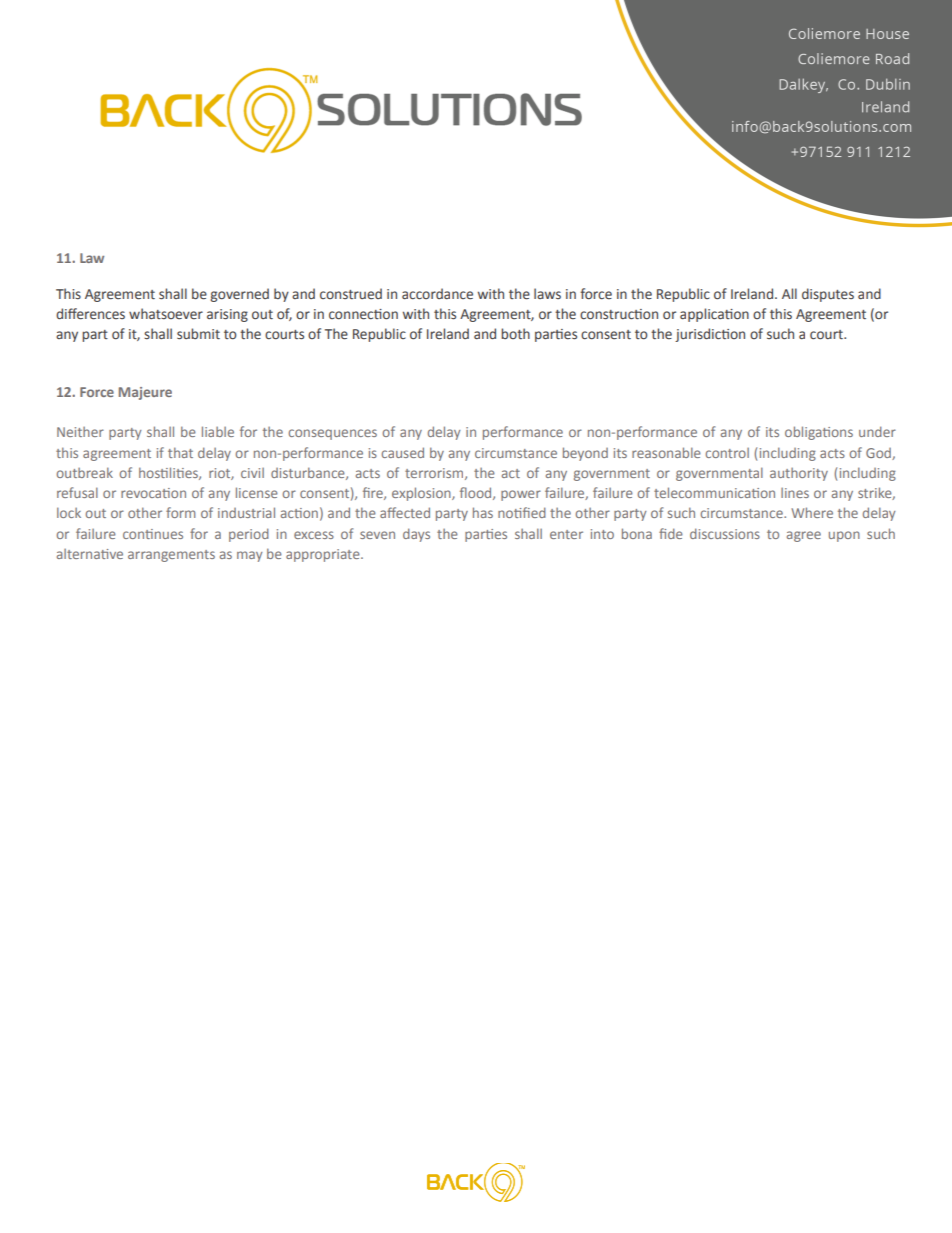  What do you see at coordinates (402, 452) in the screenshot?
I see `caused` at bounding box center [402, 452].
